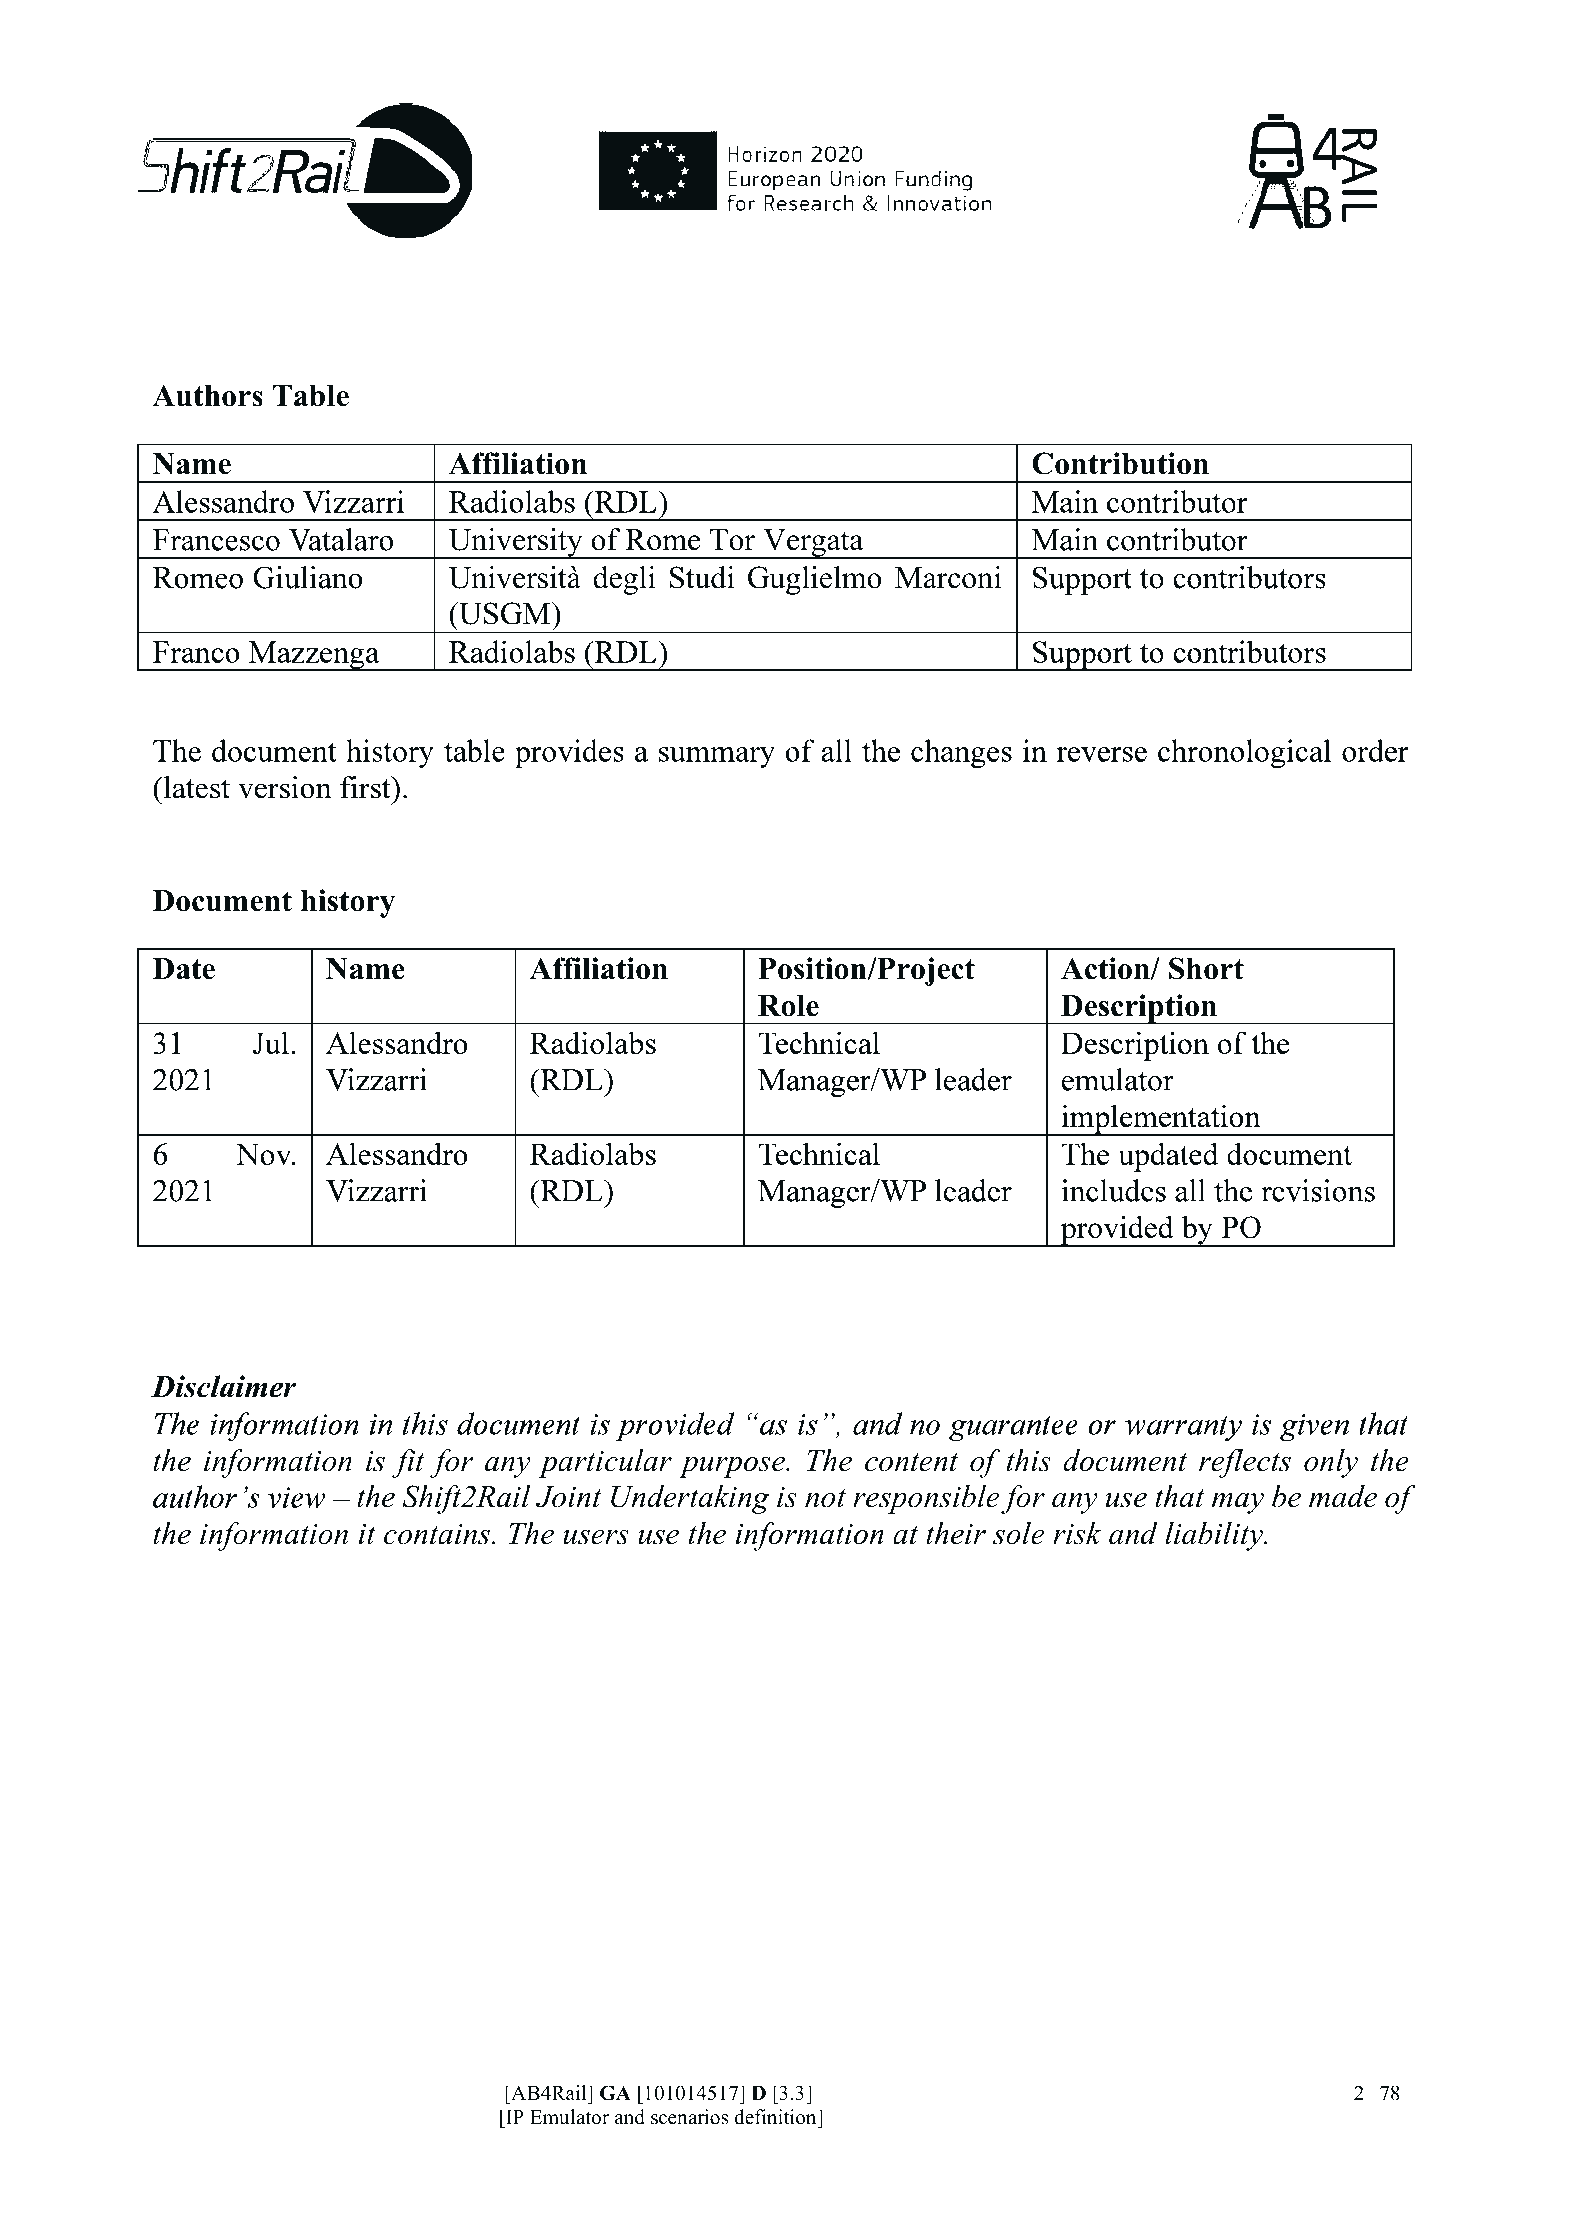  What do you see at coordinates (911, 1462) in the screenshot?
I see `content` at bounding box center [911, 1462].
